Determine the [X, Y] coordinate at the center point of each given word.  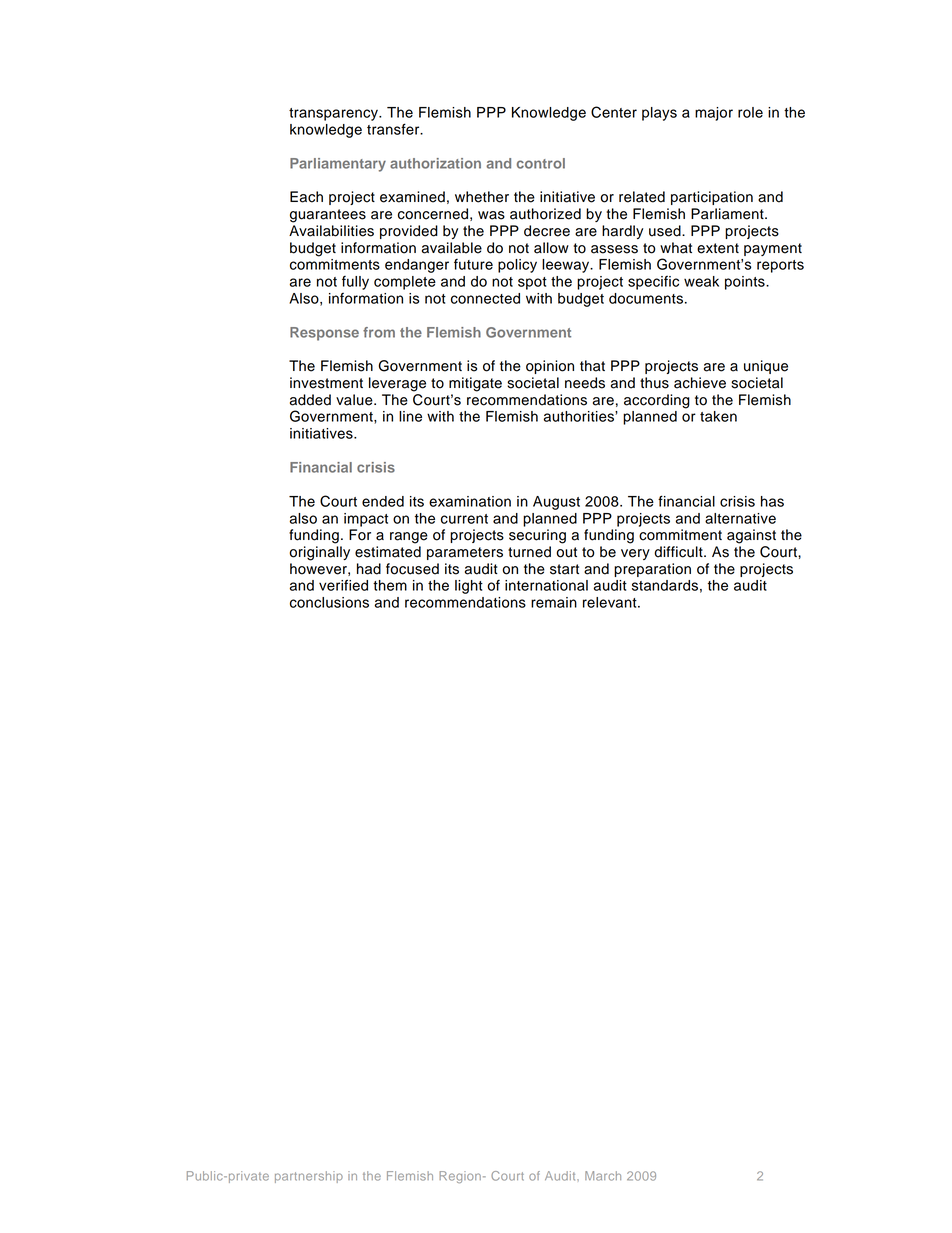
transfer [394, 129]
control [541, 163]
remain [554, 602]
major [714, 114]
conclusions [329, 602]
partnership [309, 1177]
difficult [679, 552]
